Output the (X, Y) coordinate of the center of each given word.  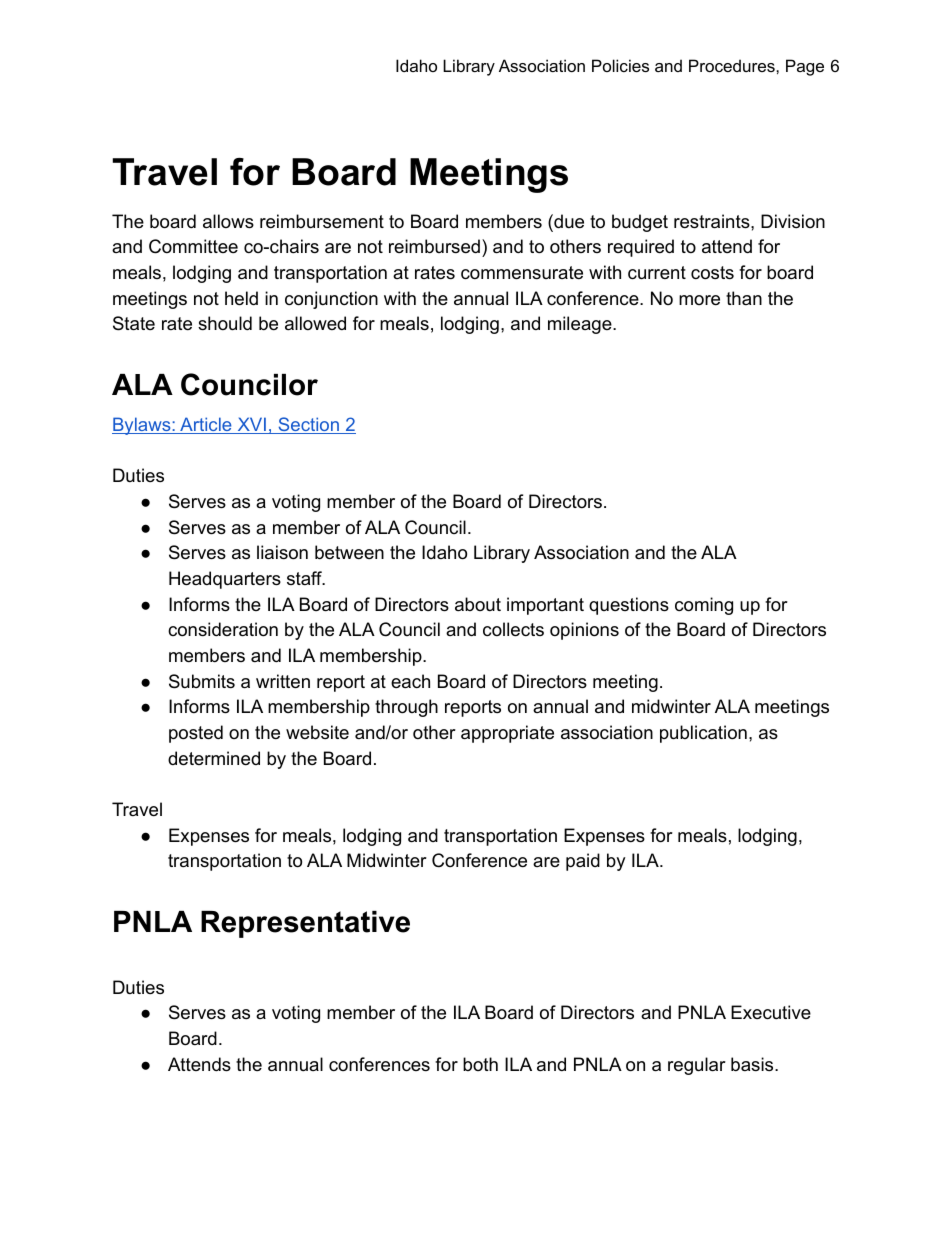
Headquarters (225, 580)
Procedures (733, 65)
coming (704, 606)
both (480, 1064)
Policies (620, 65)
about (478, 604)
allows (228, 221)
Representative (305, 924)
